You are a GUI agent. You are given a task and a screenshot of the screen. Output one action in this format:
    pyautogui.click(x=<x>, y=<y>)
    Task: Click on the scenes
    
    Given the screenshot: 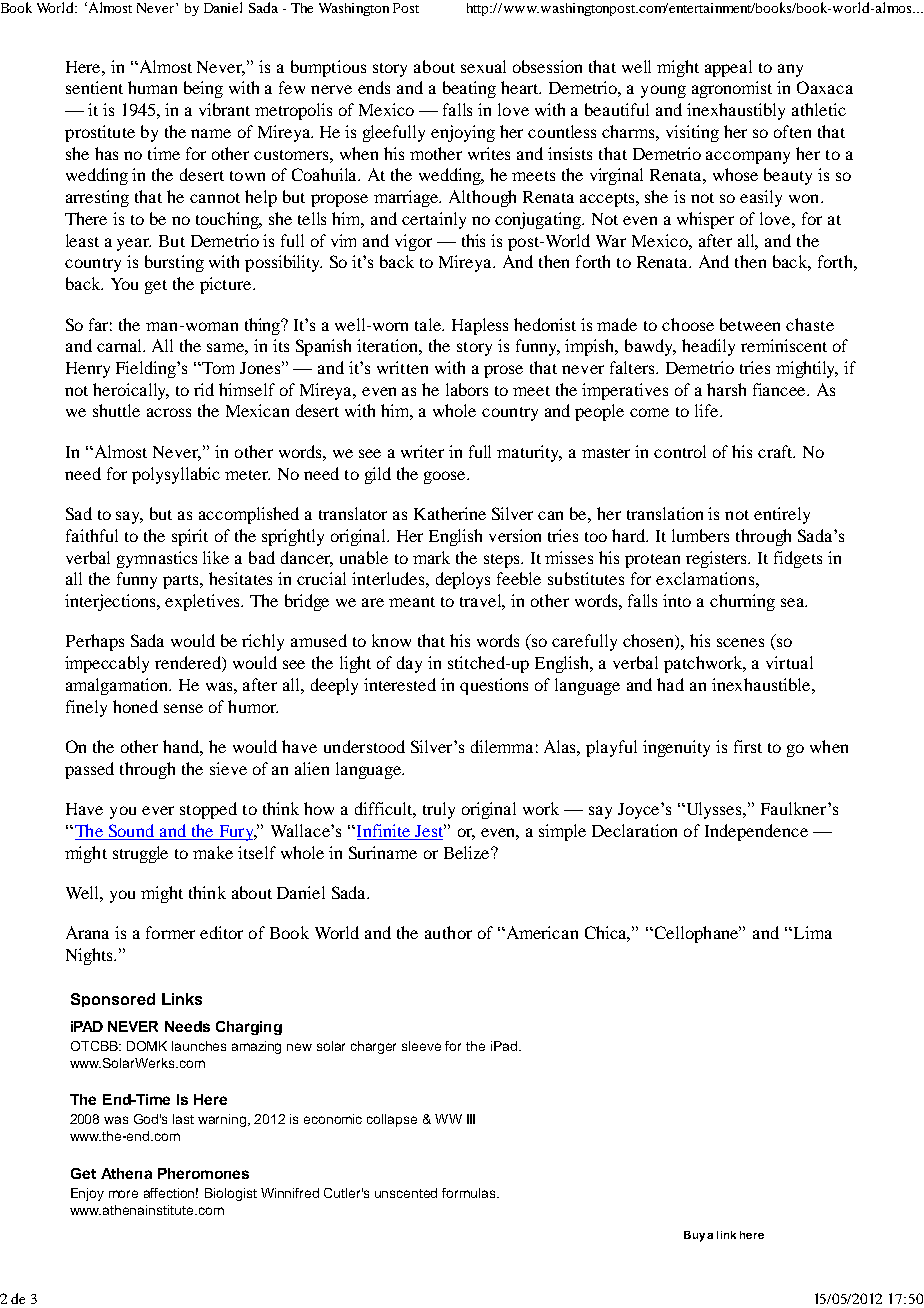 What is the action you would take?
    pyautogui.click(x=740, y=642)
